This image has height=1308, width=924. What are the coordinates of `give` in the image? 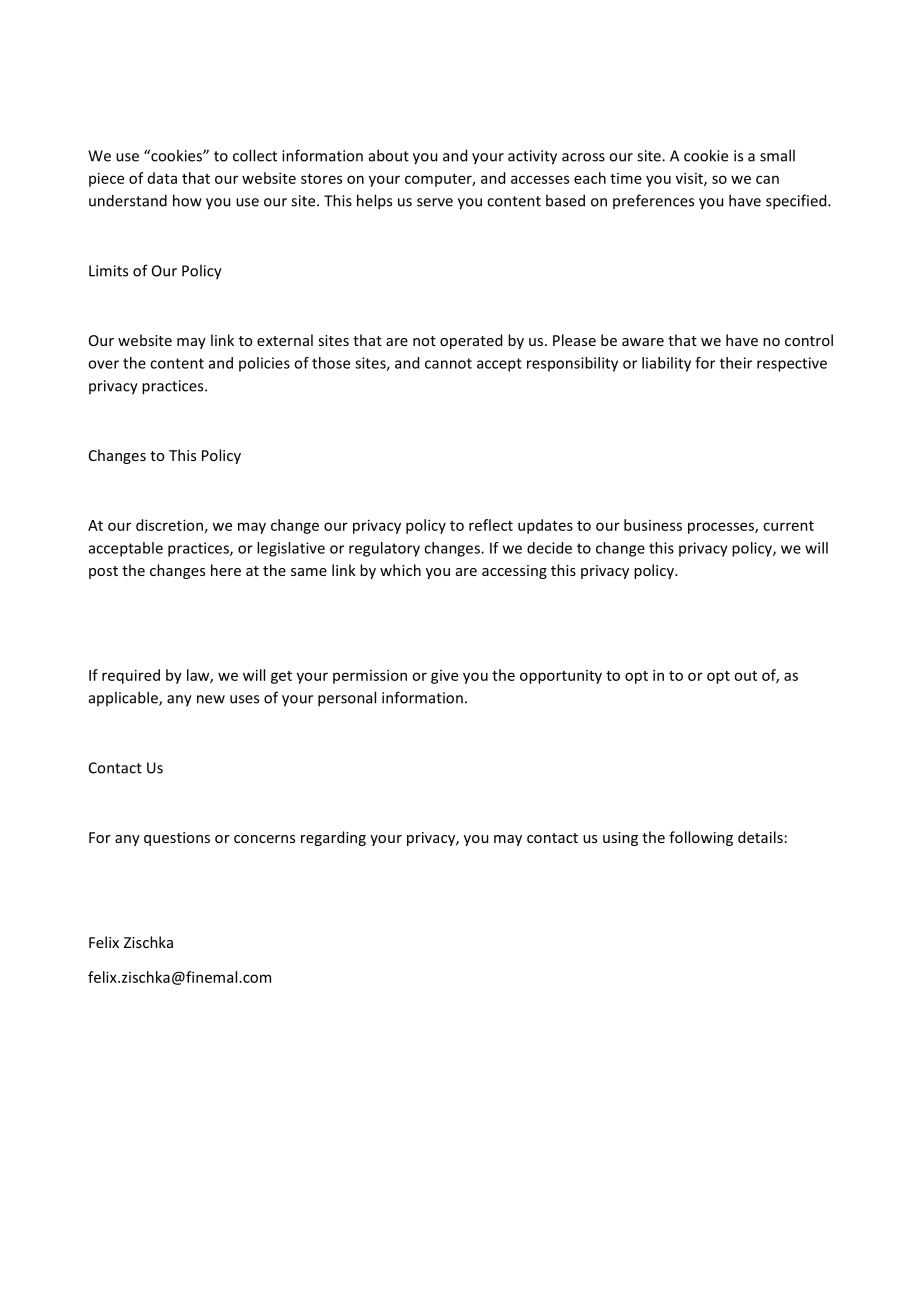 It's located at (444, 677).
